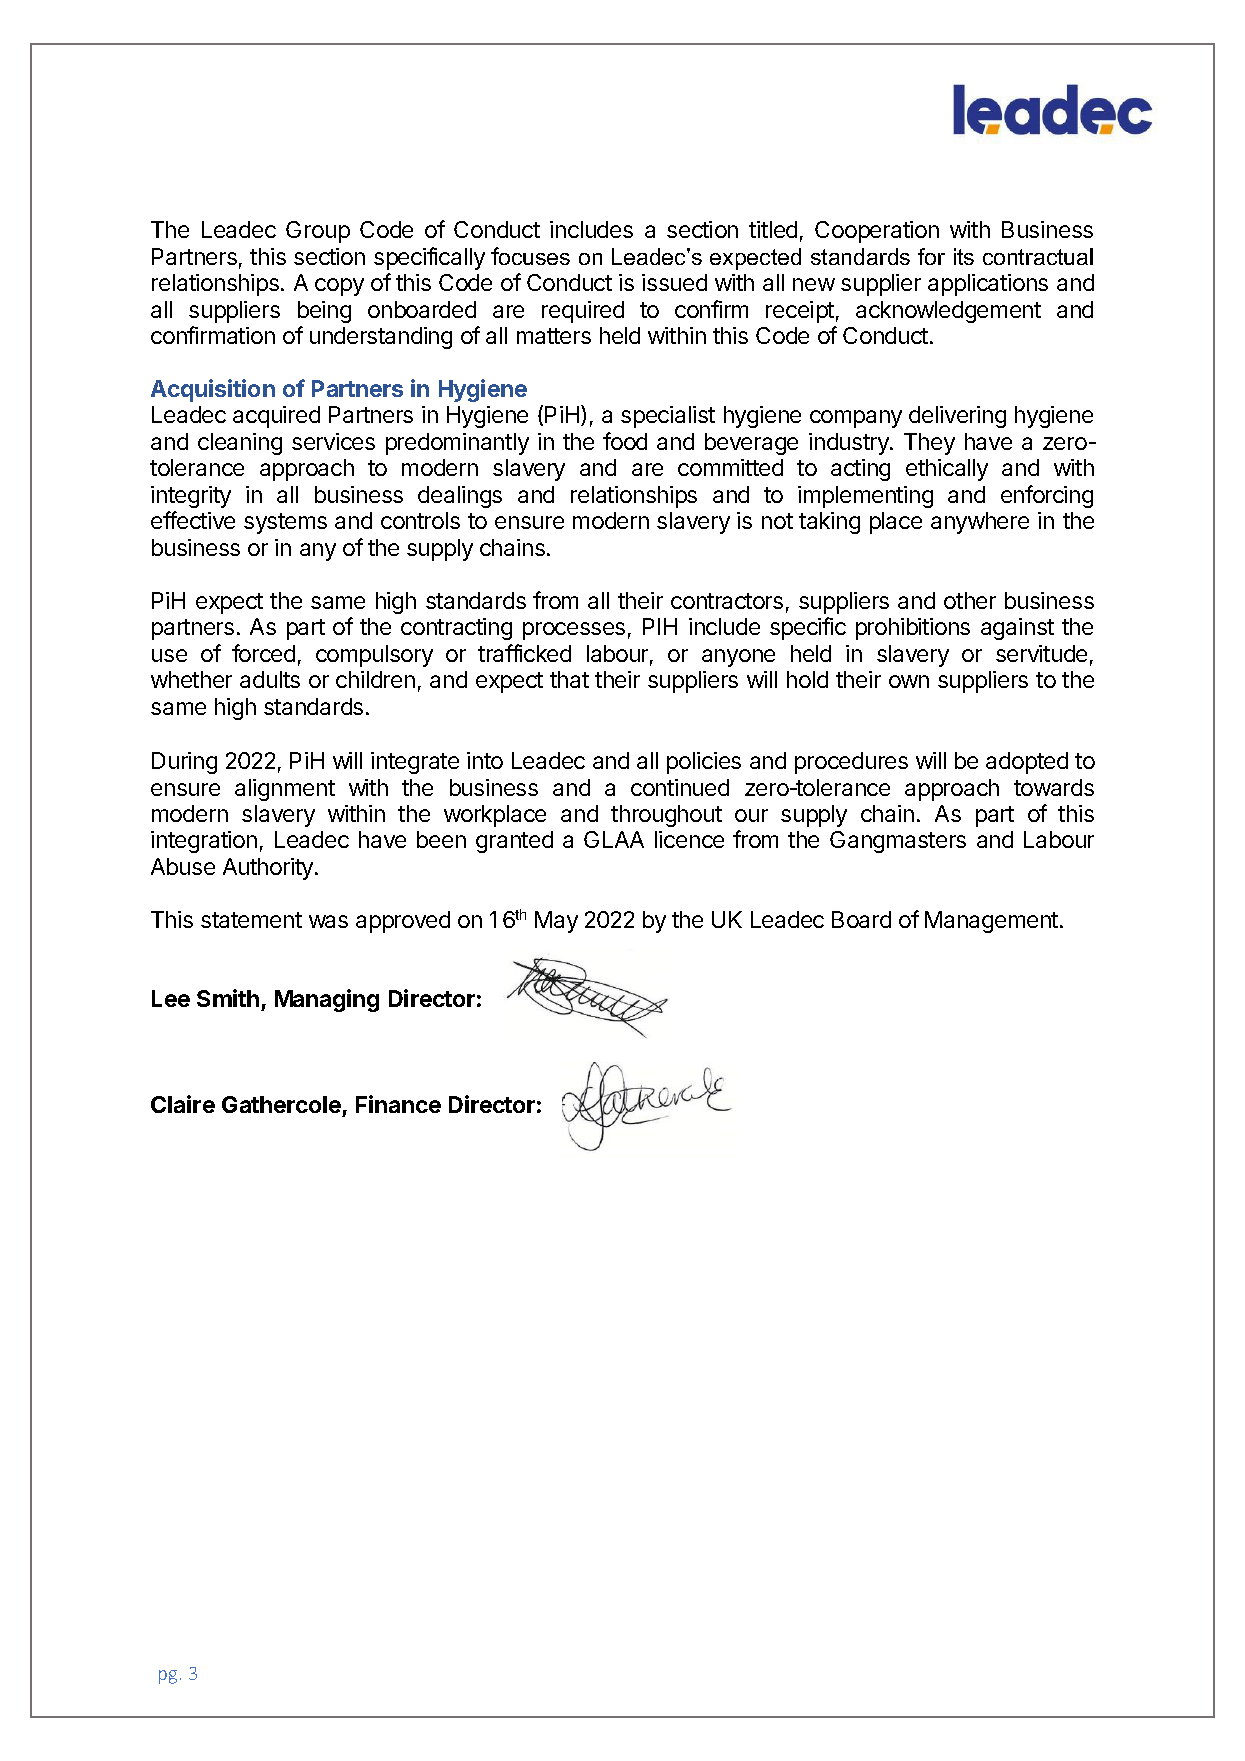 The width and height of the image is (1245, 1761). I want to click on focuses, so click(530, 256).
